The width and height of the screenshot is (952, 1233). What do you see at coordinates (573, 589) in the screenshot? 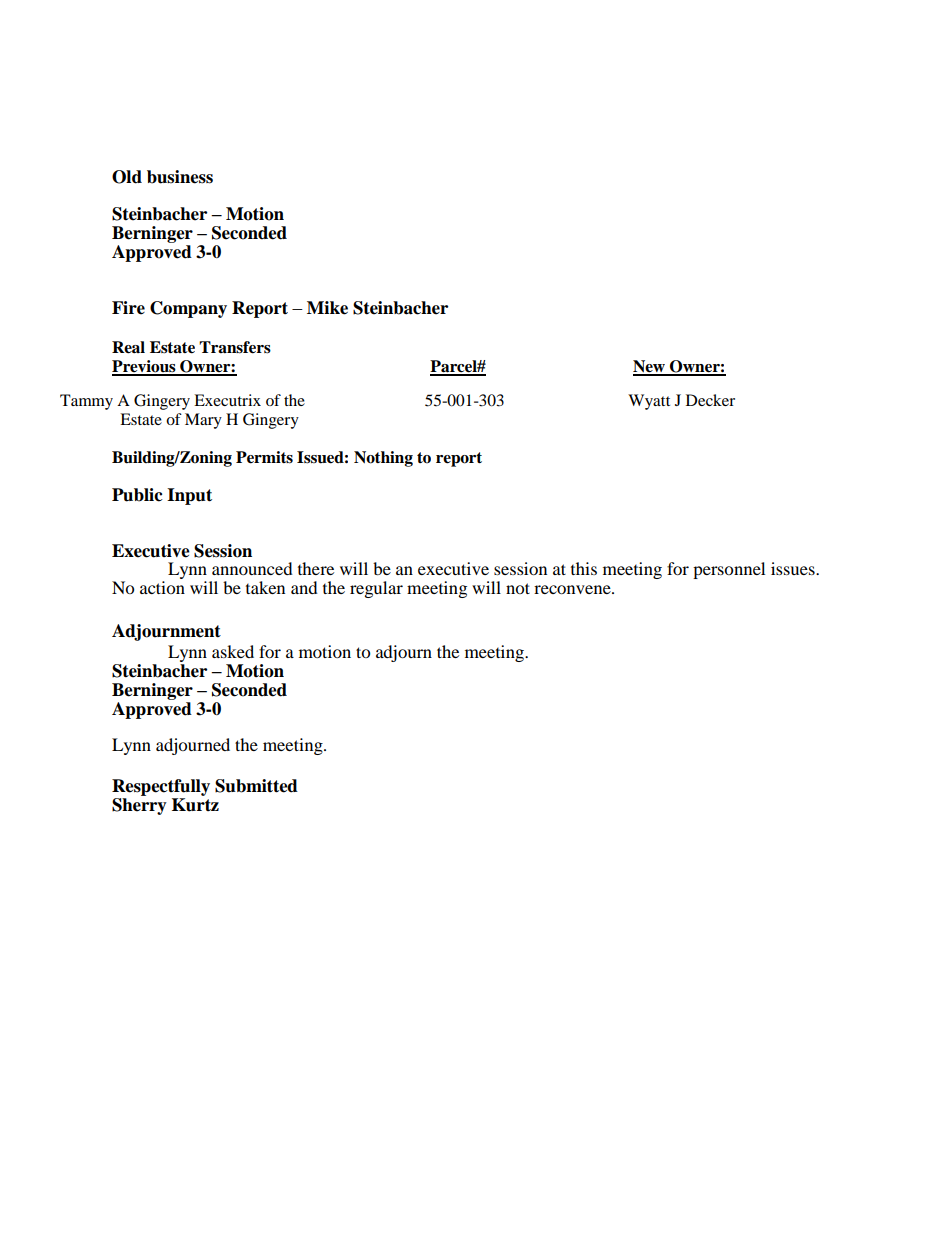
I see `reconvene` at bounding box center [573, 589].
